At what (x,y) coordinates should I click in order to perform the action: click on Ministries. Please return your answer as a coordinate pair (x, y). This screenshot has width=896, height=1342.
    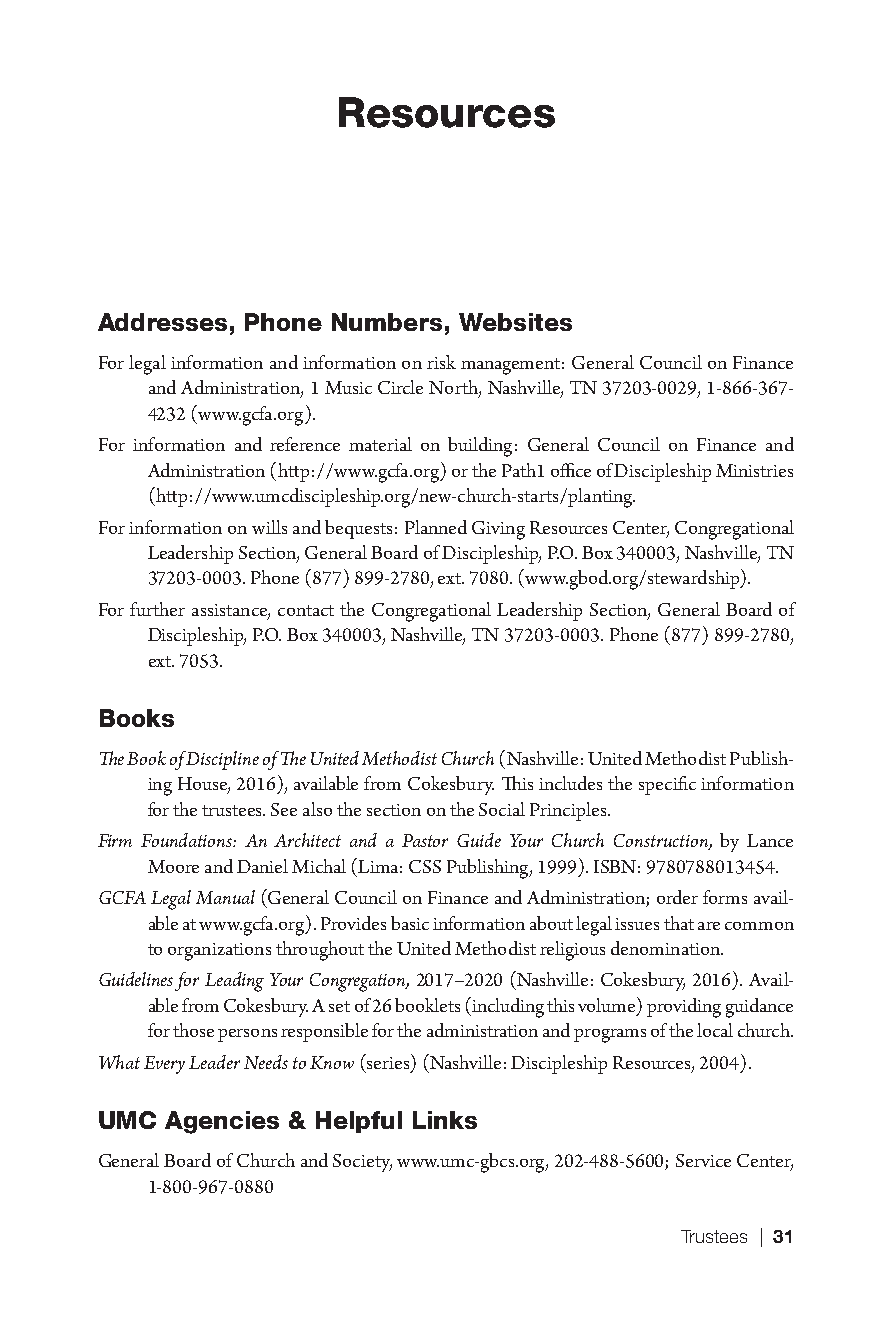
    Looking at the image, I should click on (754, 470).
